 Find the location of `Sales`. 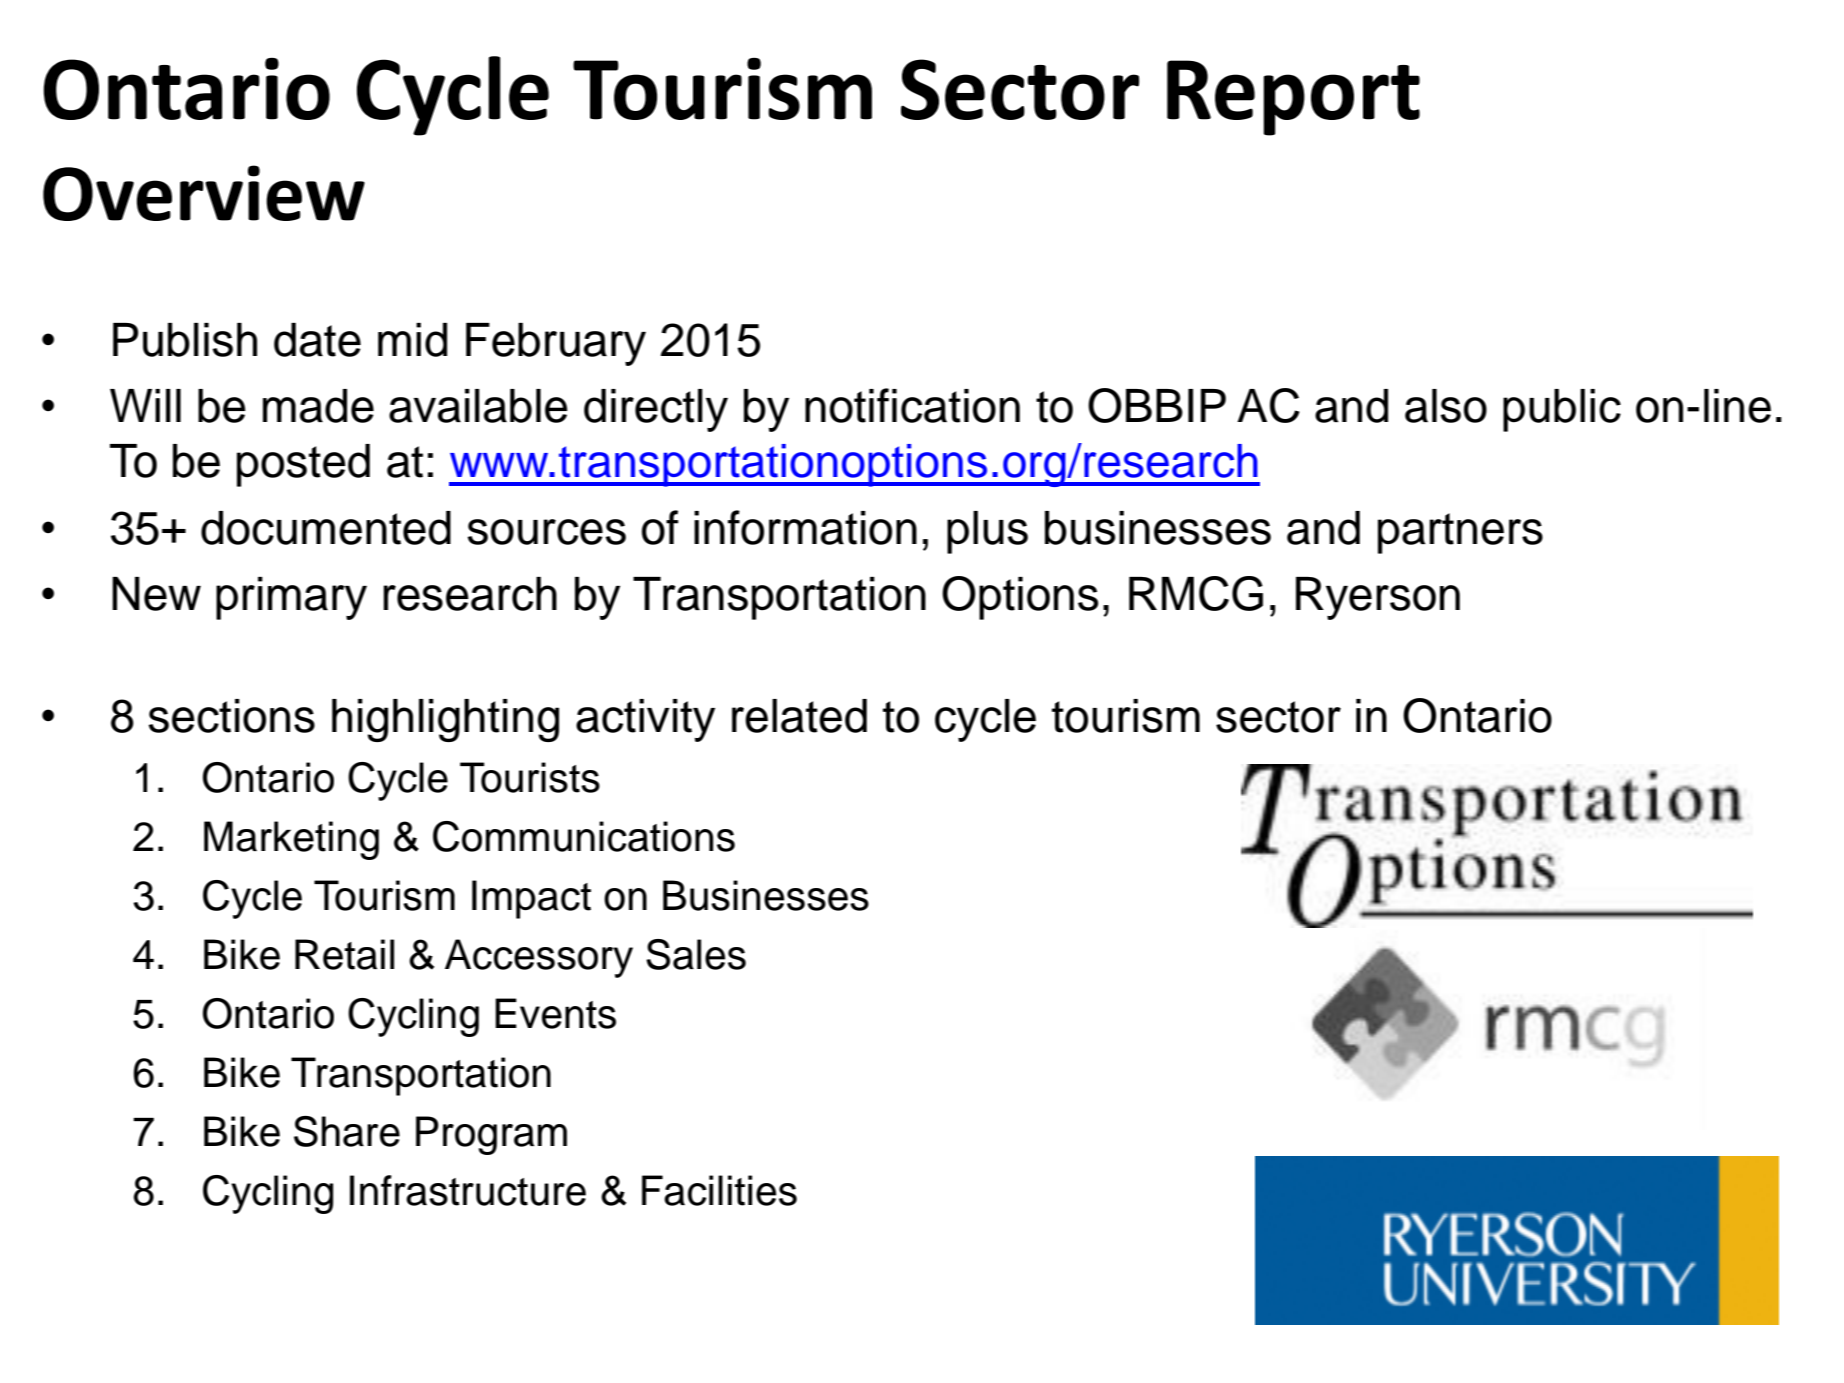

Sales is located at coordinates (696, 954).
